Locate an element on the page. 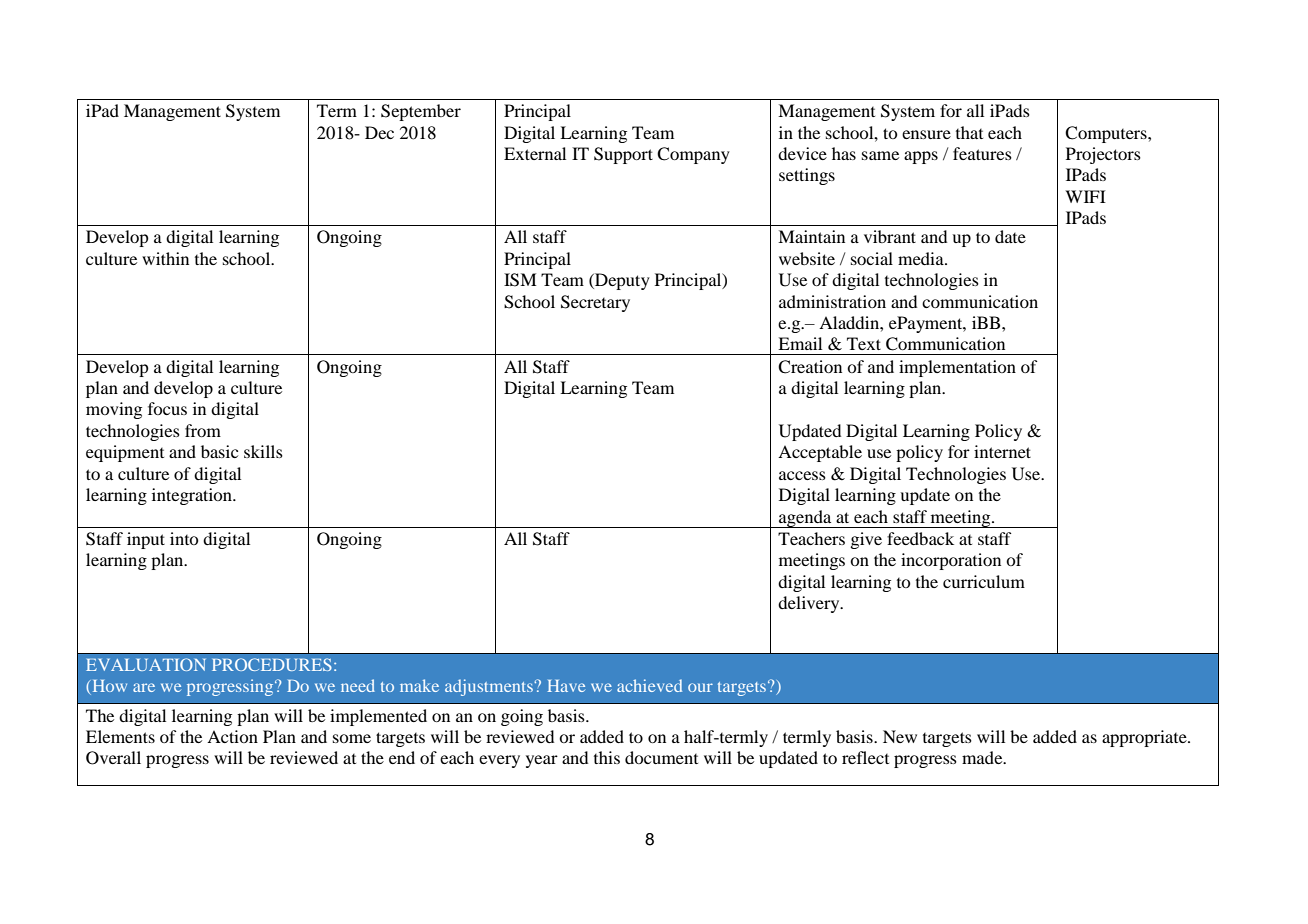 Image resolution: width=1308 pixels, height=924 pixels. Action is located at coordinates (232, 736).
